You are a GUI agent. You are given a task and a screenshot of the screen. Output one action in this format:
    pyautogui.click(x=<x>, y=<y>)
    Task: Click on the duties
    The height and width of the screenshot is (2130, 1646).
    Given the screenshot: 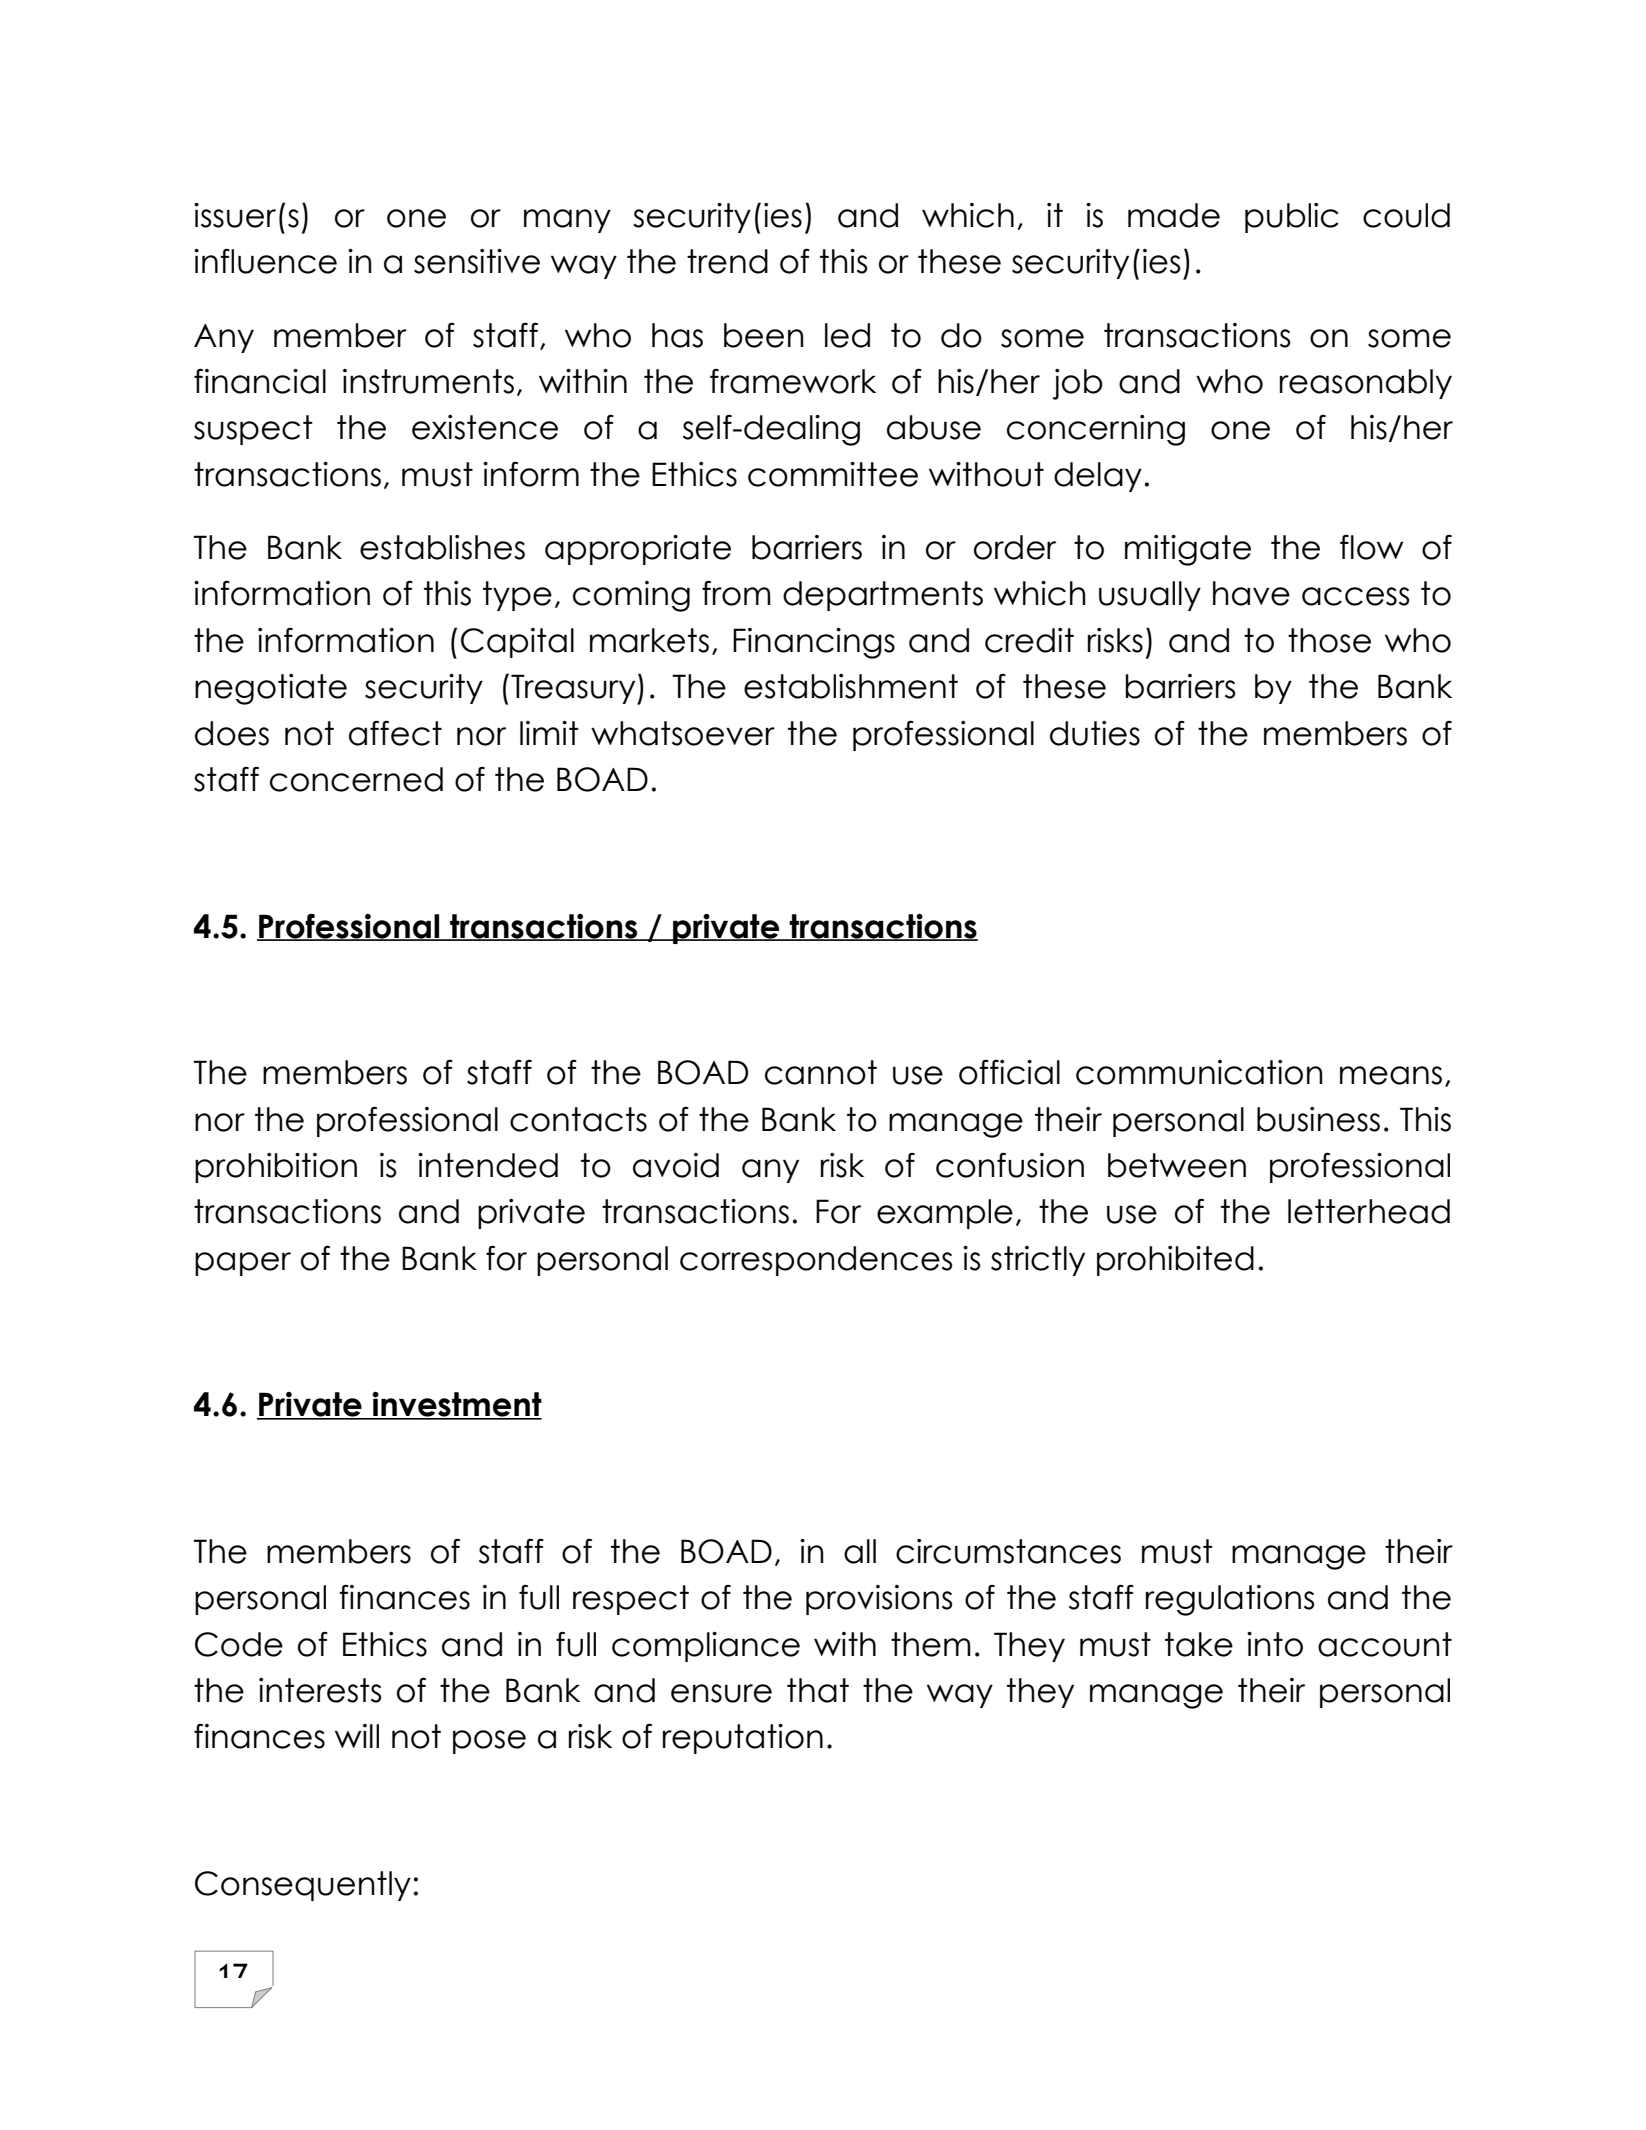 What is the action you would take?
    pyautogui.click(x=1095, y=733)
